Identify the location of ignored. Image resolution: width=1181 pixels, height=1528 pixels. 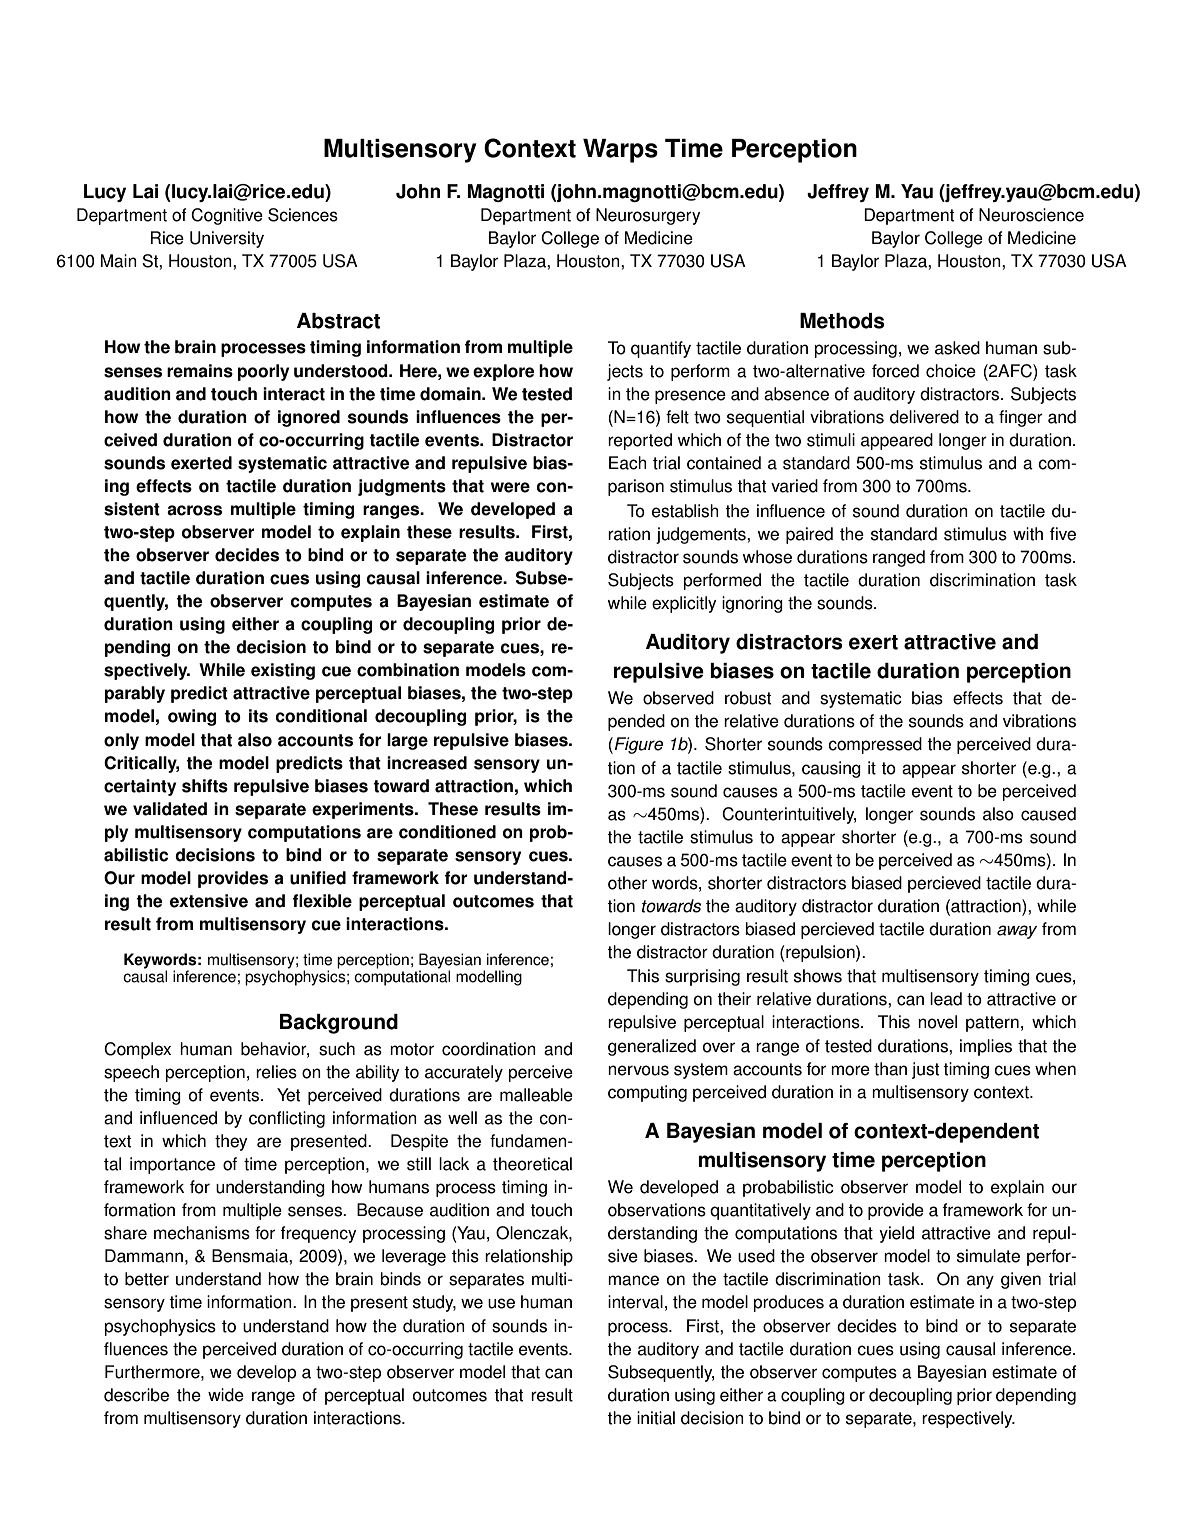
(309, 418).
